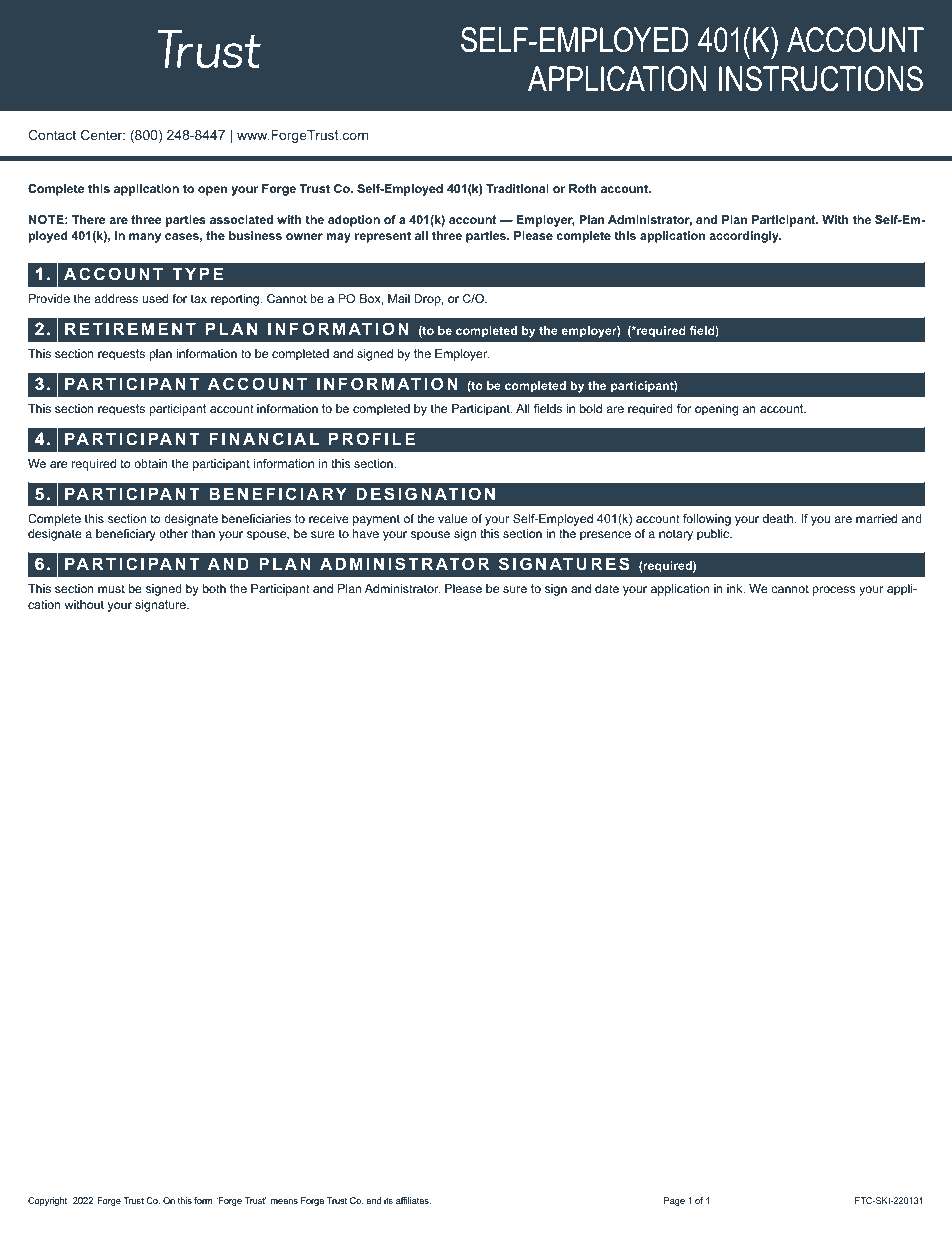  What do you see at coordinates (591, 408) in the screenshot?
I see `bold` at bounding box center [591, 408].
